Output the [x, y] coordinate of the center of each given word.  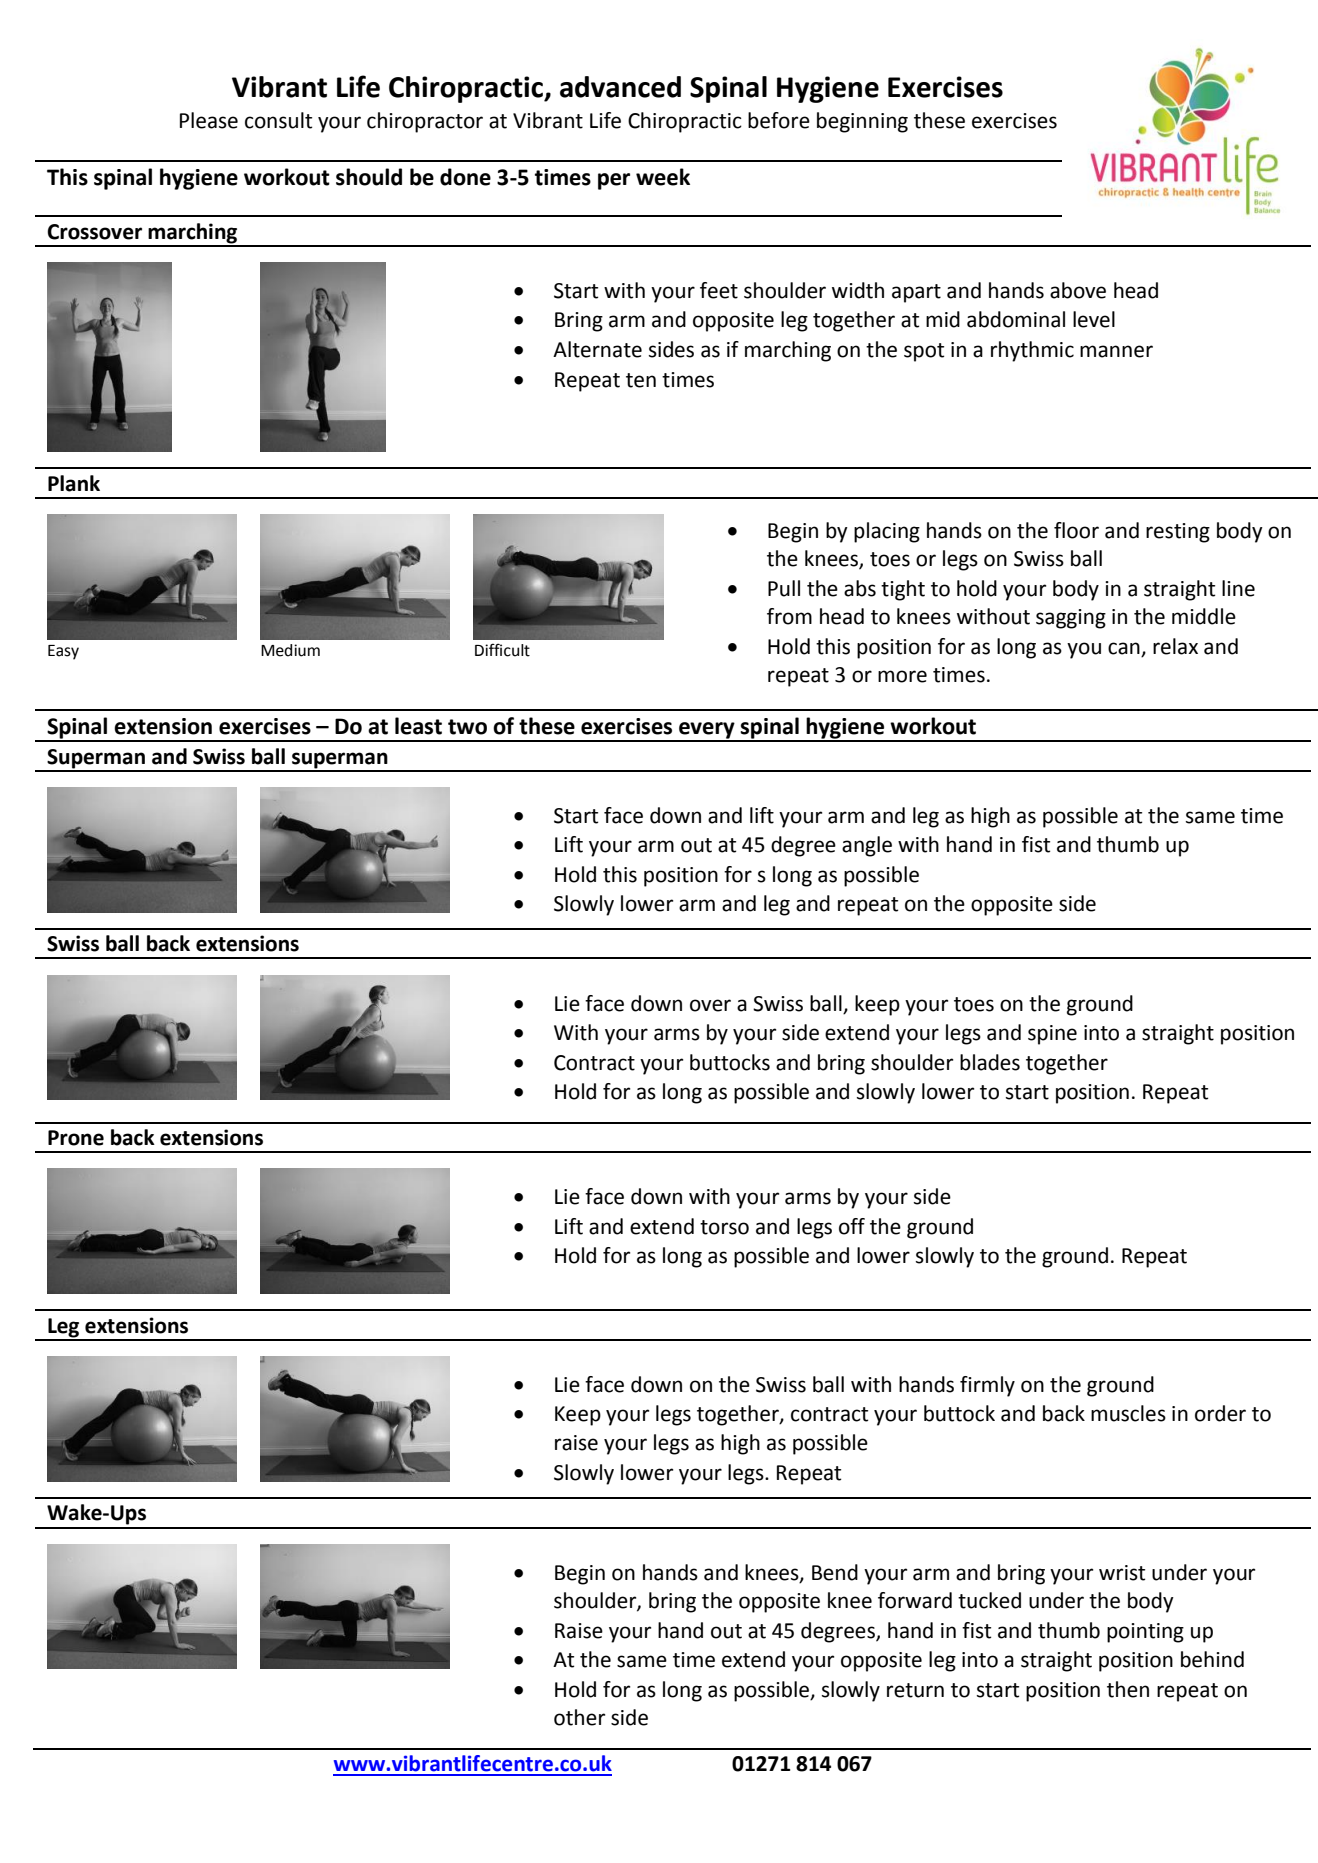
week [663, 177]
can [1125, 649]
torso [724, 1227]
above [1078, 290]
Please [209, 120]
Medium [290, 650]
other [579, 1717]
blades [990, 1062]
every [707, 731]
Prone [76, 1138]
